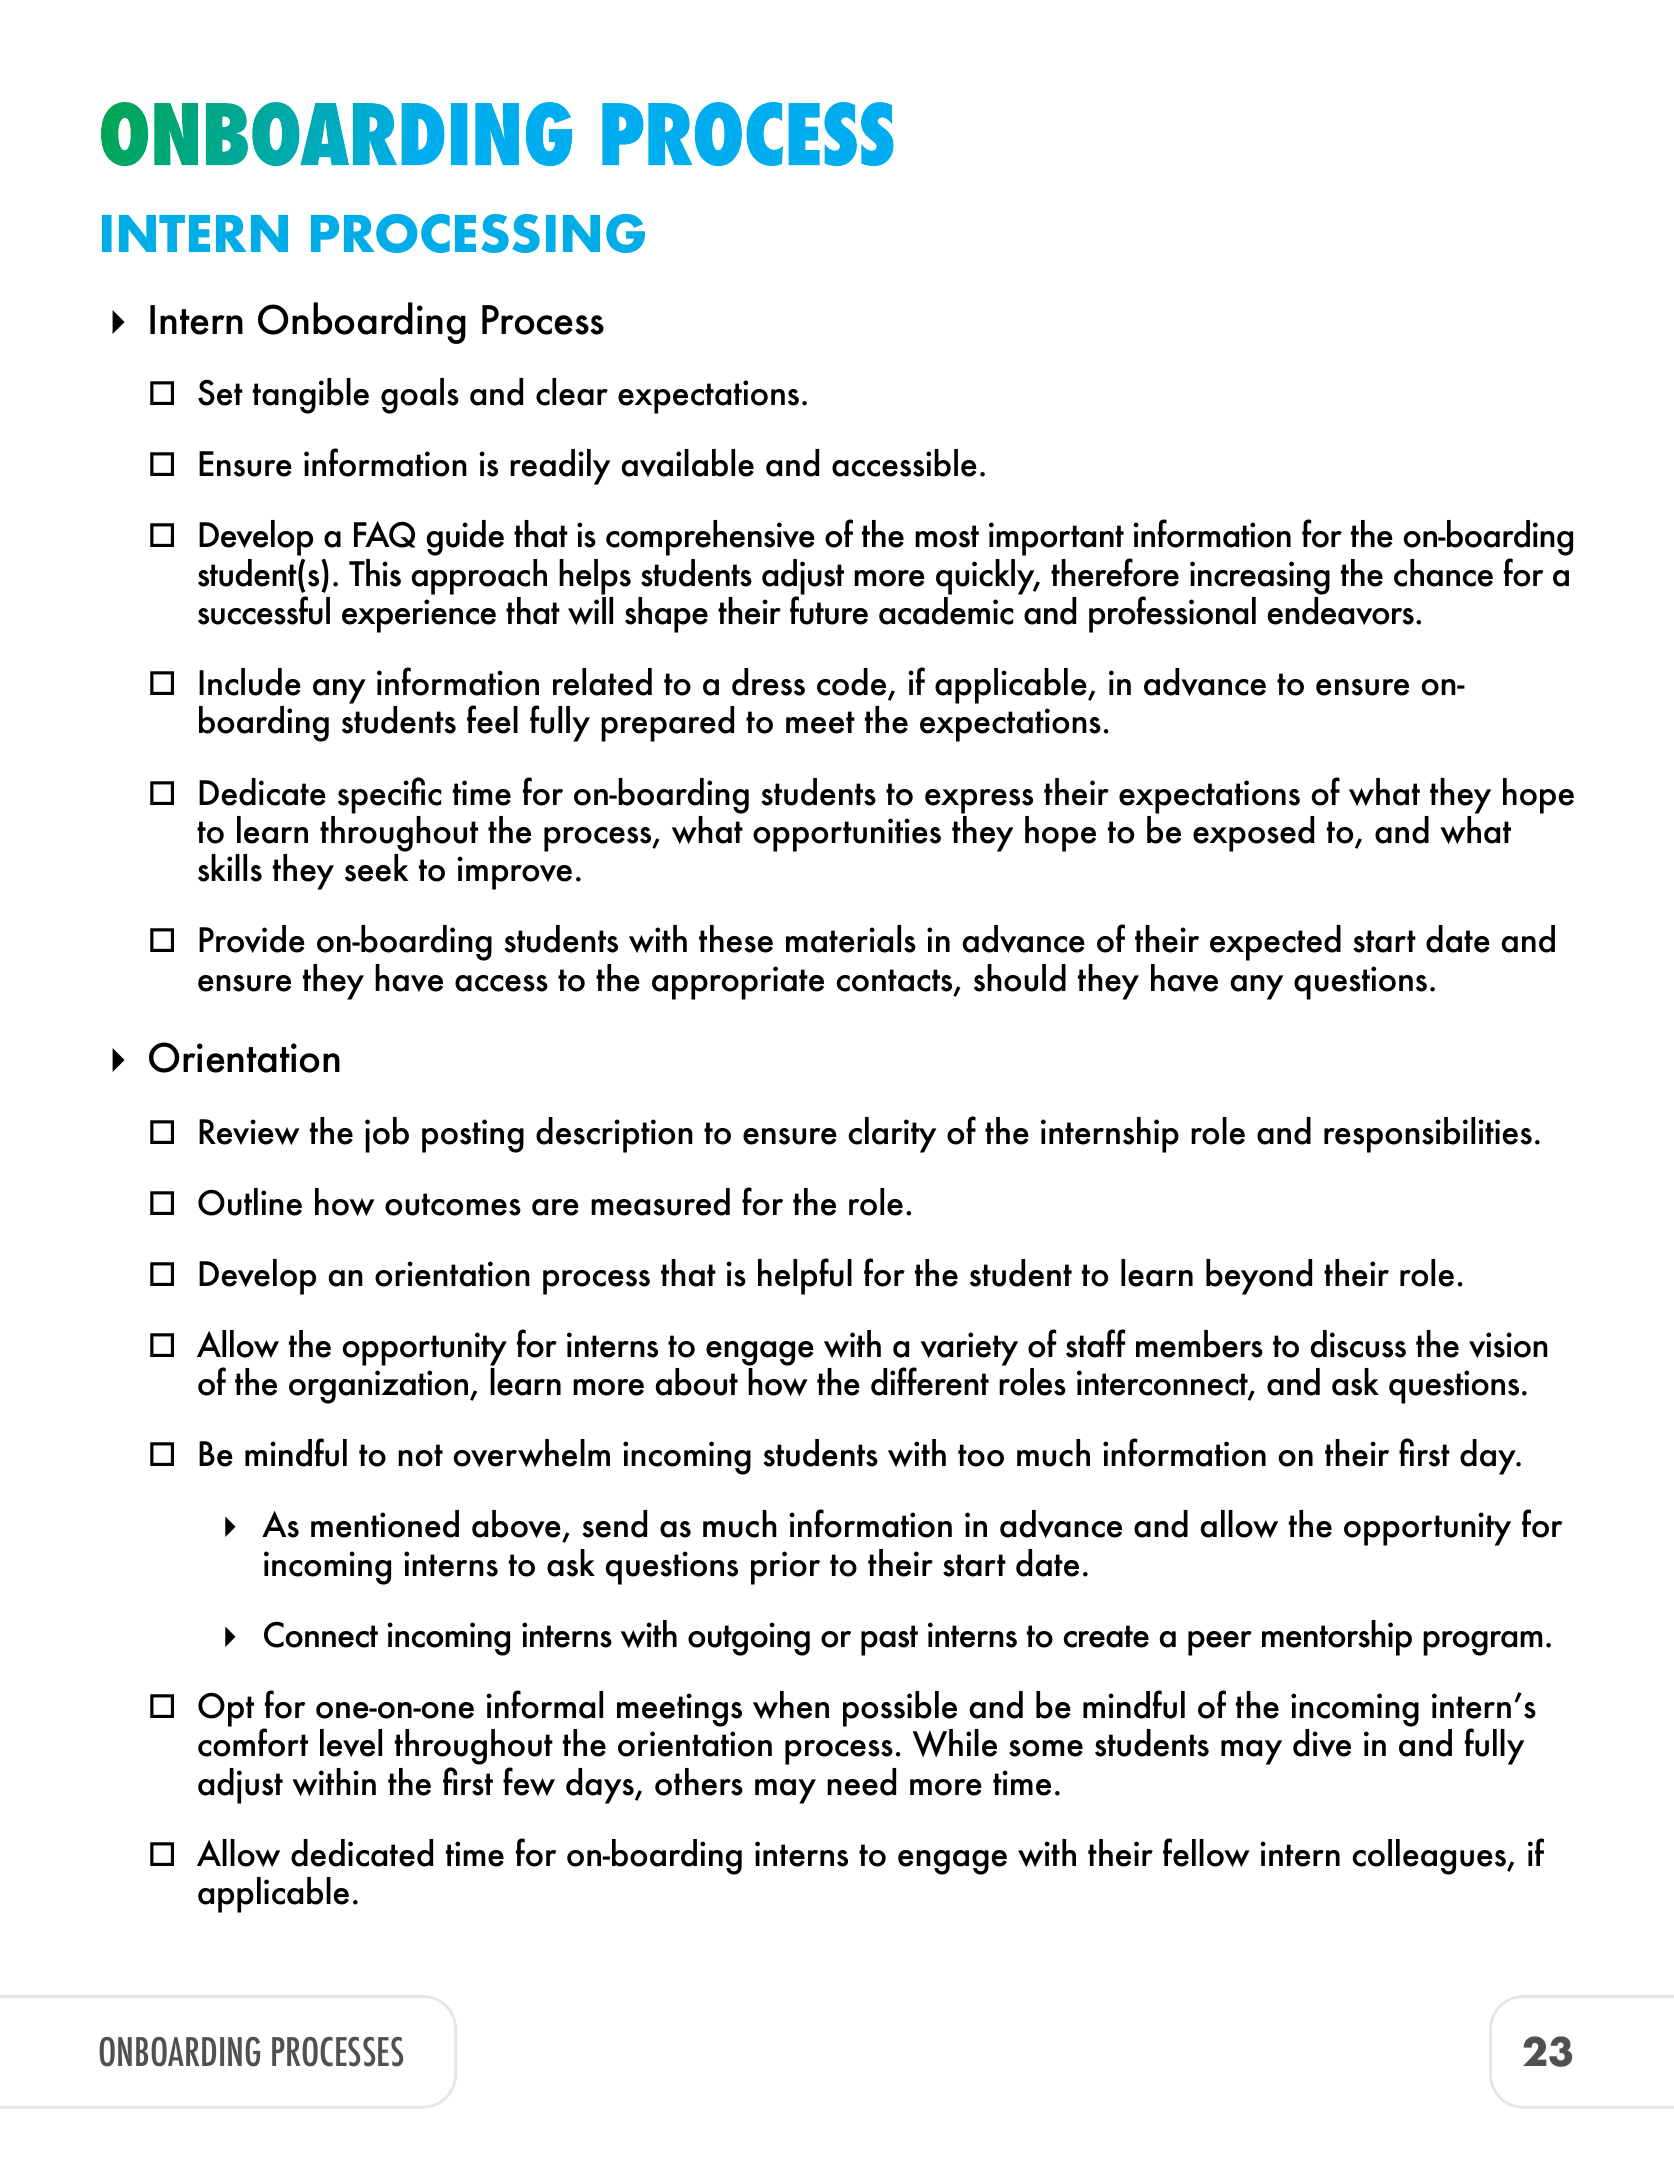 This page has height=2166, width=1674. I want to click on chance, so click(1443, 573).
